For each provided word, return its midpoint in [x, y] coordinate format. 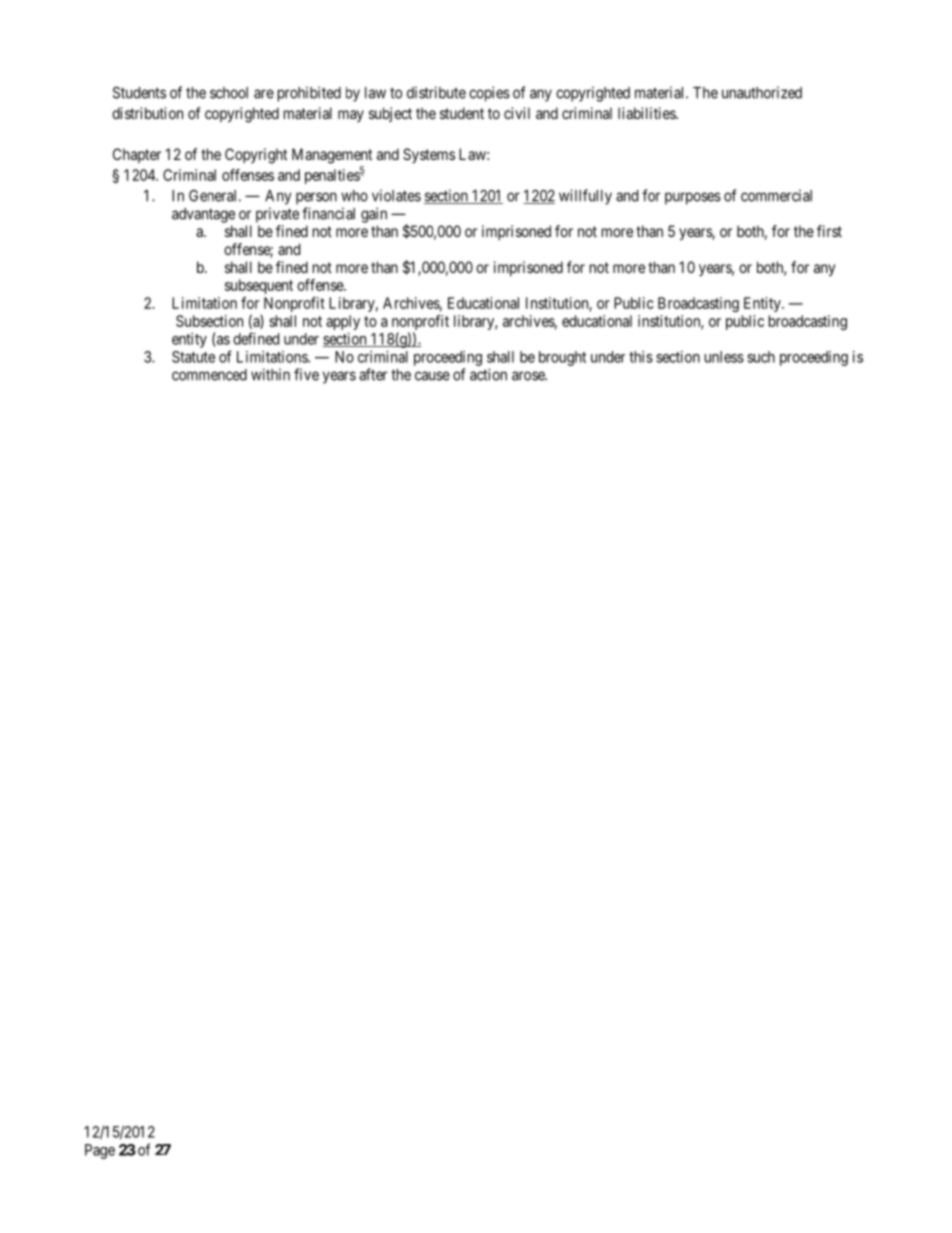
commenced [209, 375]
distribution [147, 113]
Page [100, 1151]
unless [724, 357]
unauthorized [762, 92]
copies [489, 94]
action [488, 374]
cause [432, 376]
